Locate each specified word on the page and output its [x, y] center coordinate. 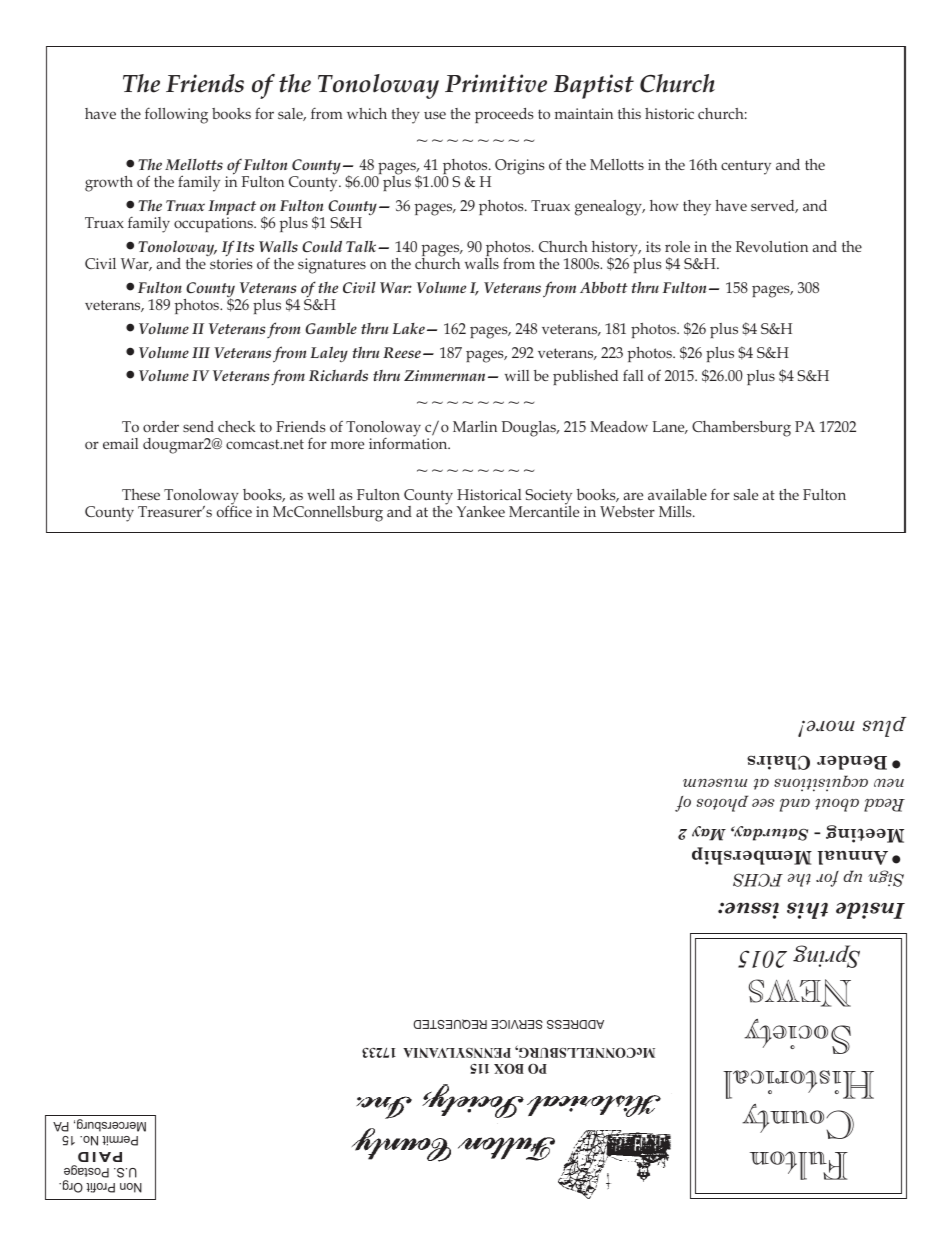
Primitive [496, 83]
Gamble [331, 328]
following [176, 115]
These [141, 494]
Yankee [481, 511]
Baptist [594, 86]
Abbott [604, 287]
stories [231, 263]
